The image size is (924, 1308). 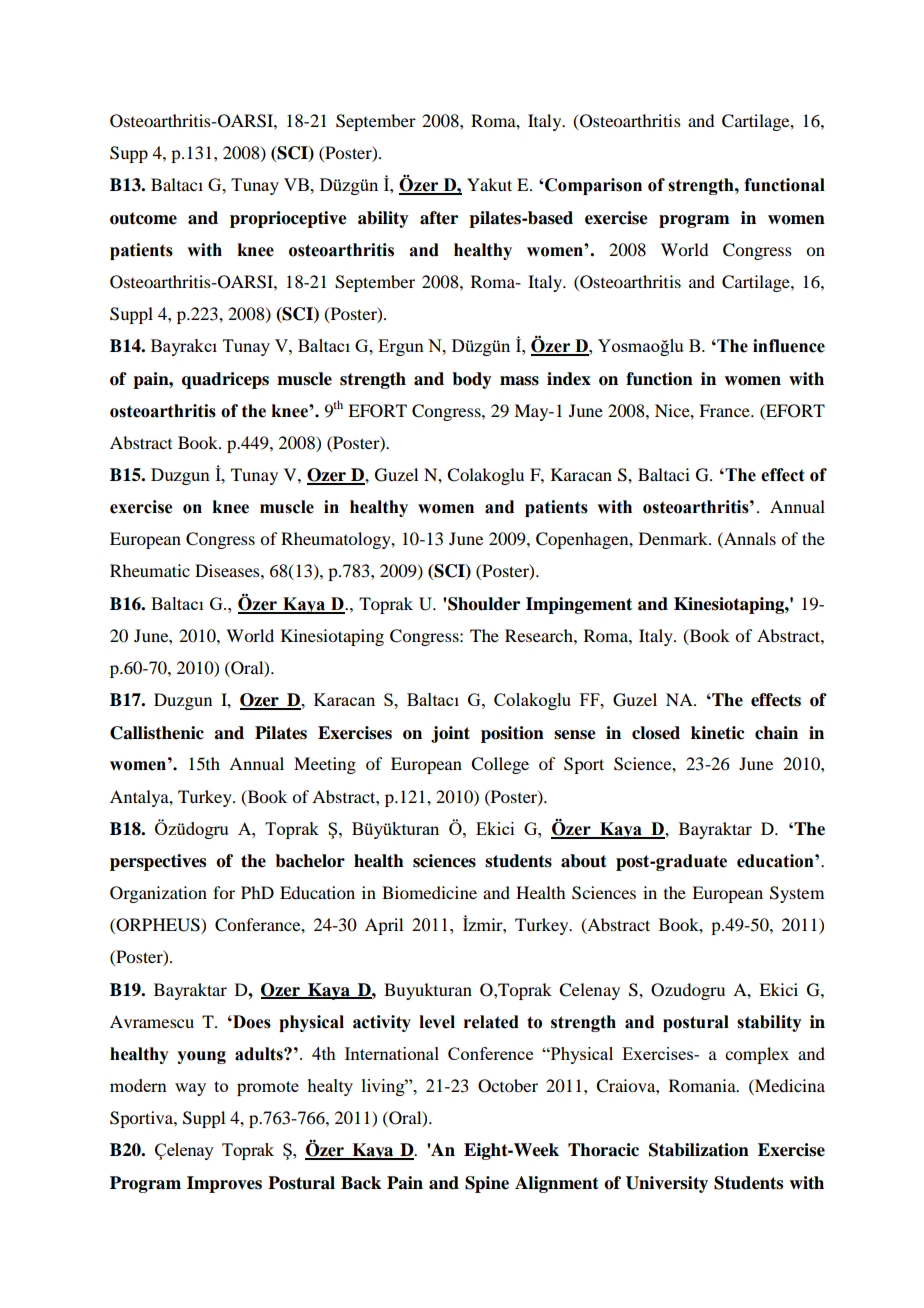 I want to click on kinetic, so click(x=717, y=733).
